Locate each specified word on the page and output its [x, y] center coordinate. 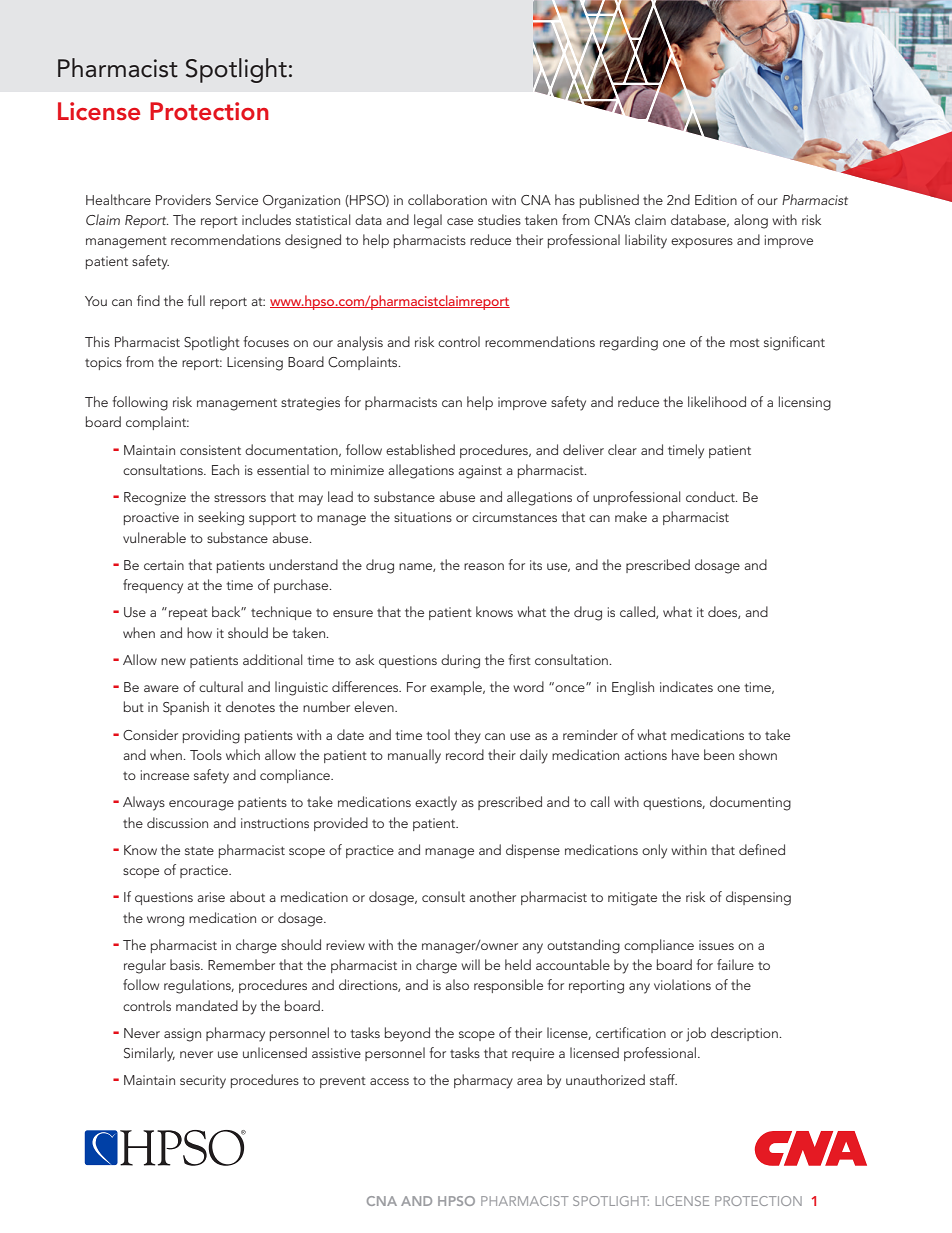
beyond [407, 1034]
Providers [183, 199]
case [460, 221]
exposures [702, 243]
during [460, 661]
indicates [686, 686]
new [173, 661]
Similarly [149, 1054]
